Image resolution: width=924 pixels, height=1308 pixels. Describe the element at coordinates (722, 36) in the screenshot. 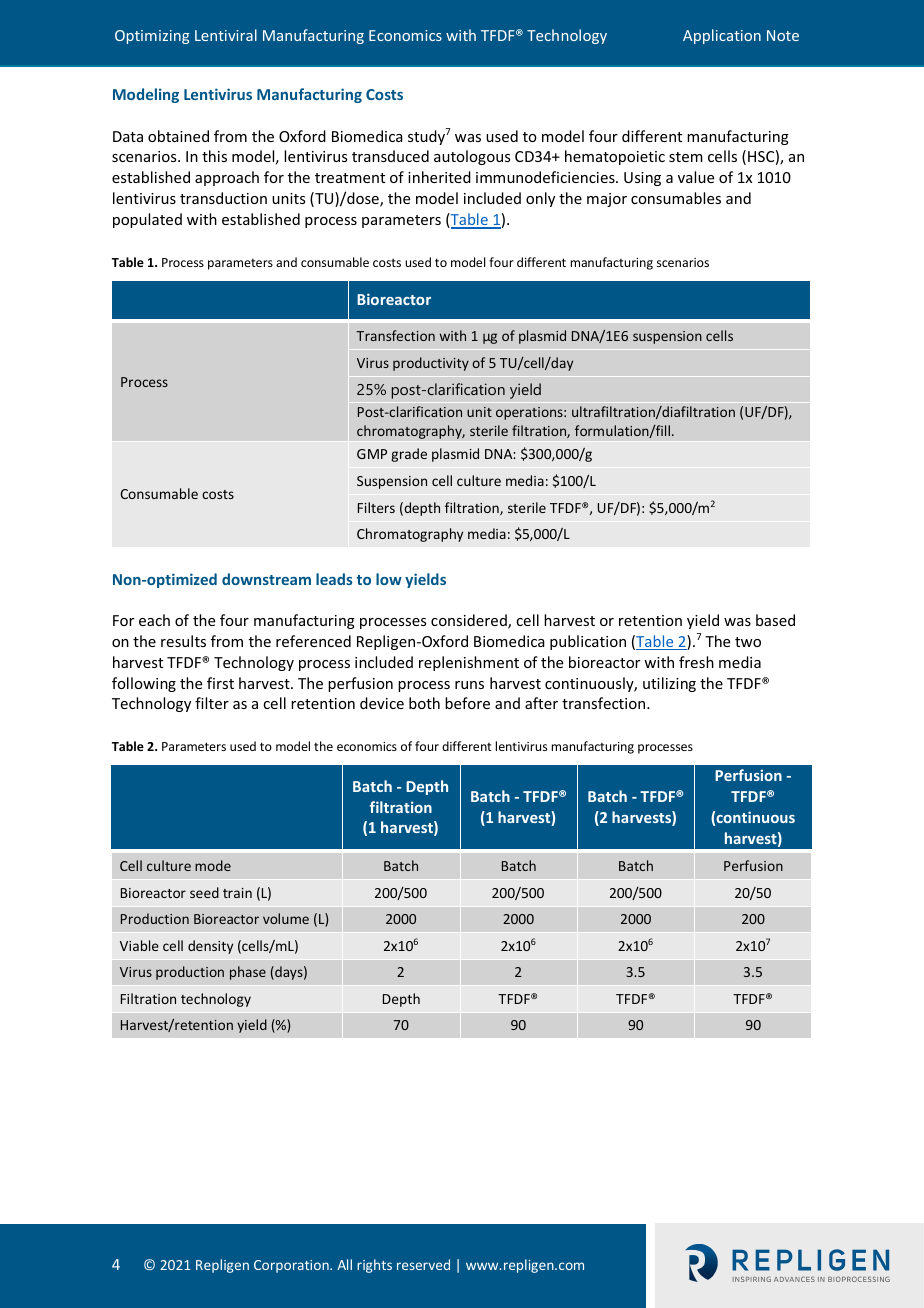

I see `Application` at that location.
